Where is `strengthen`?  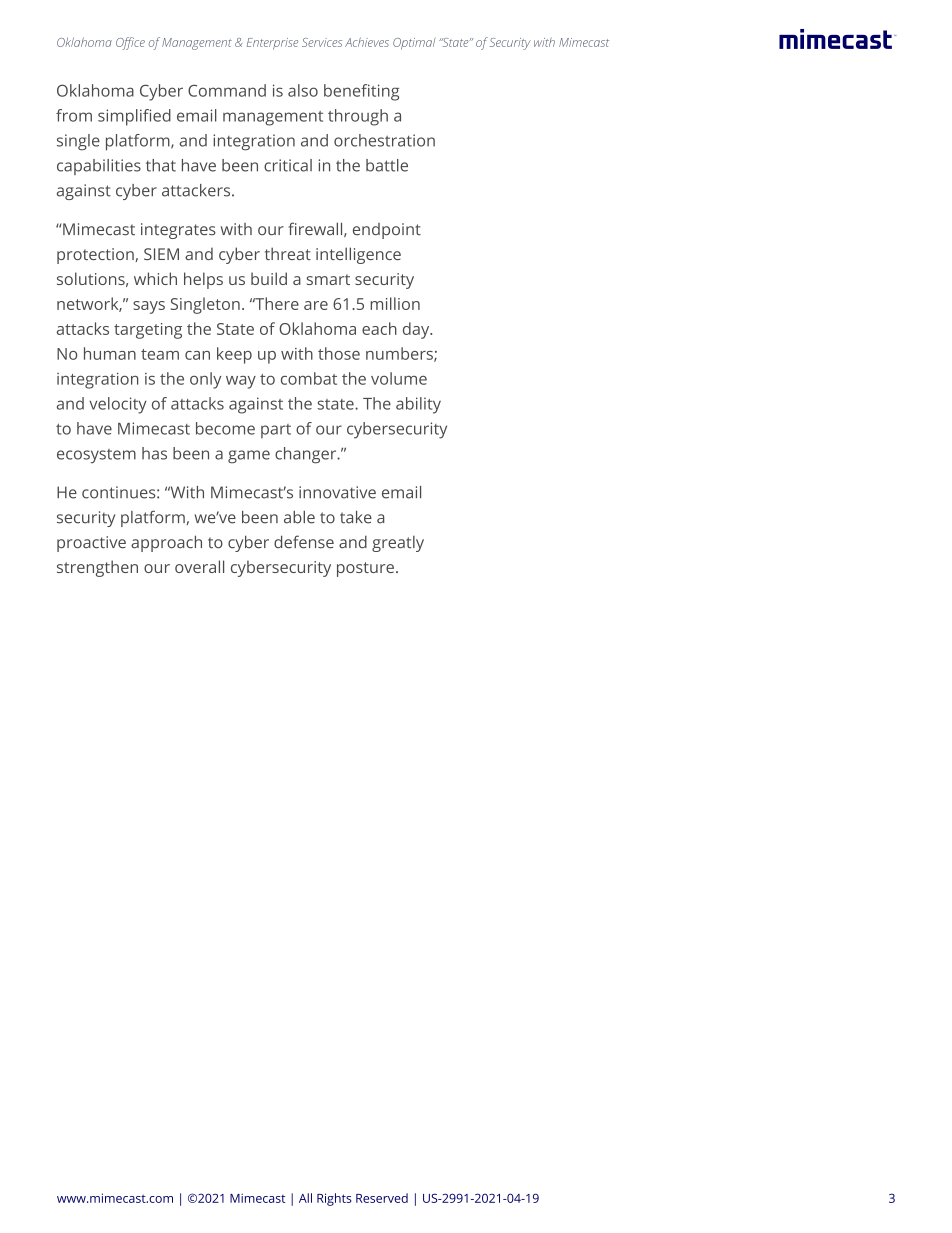 strengthen is located at coordinates (97, 568).
